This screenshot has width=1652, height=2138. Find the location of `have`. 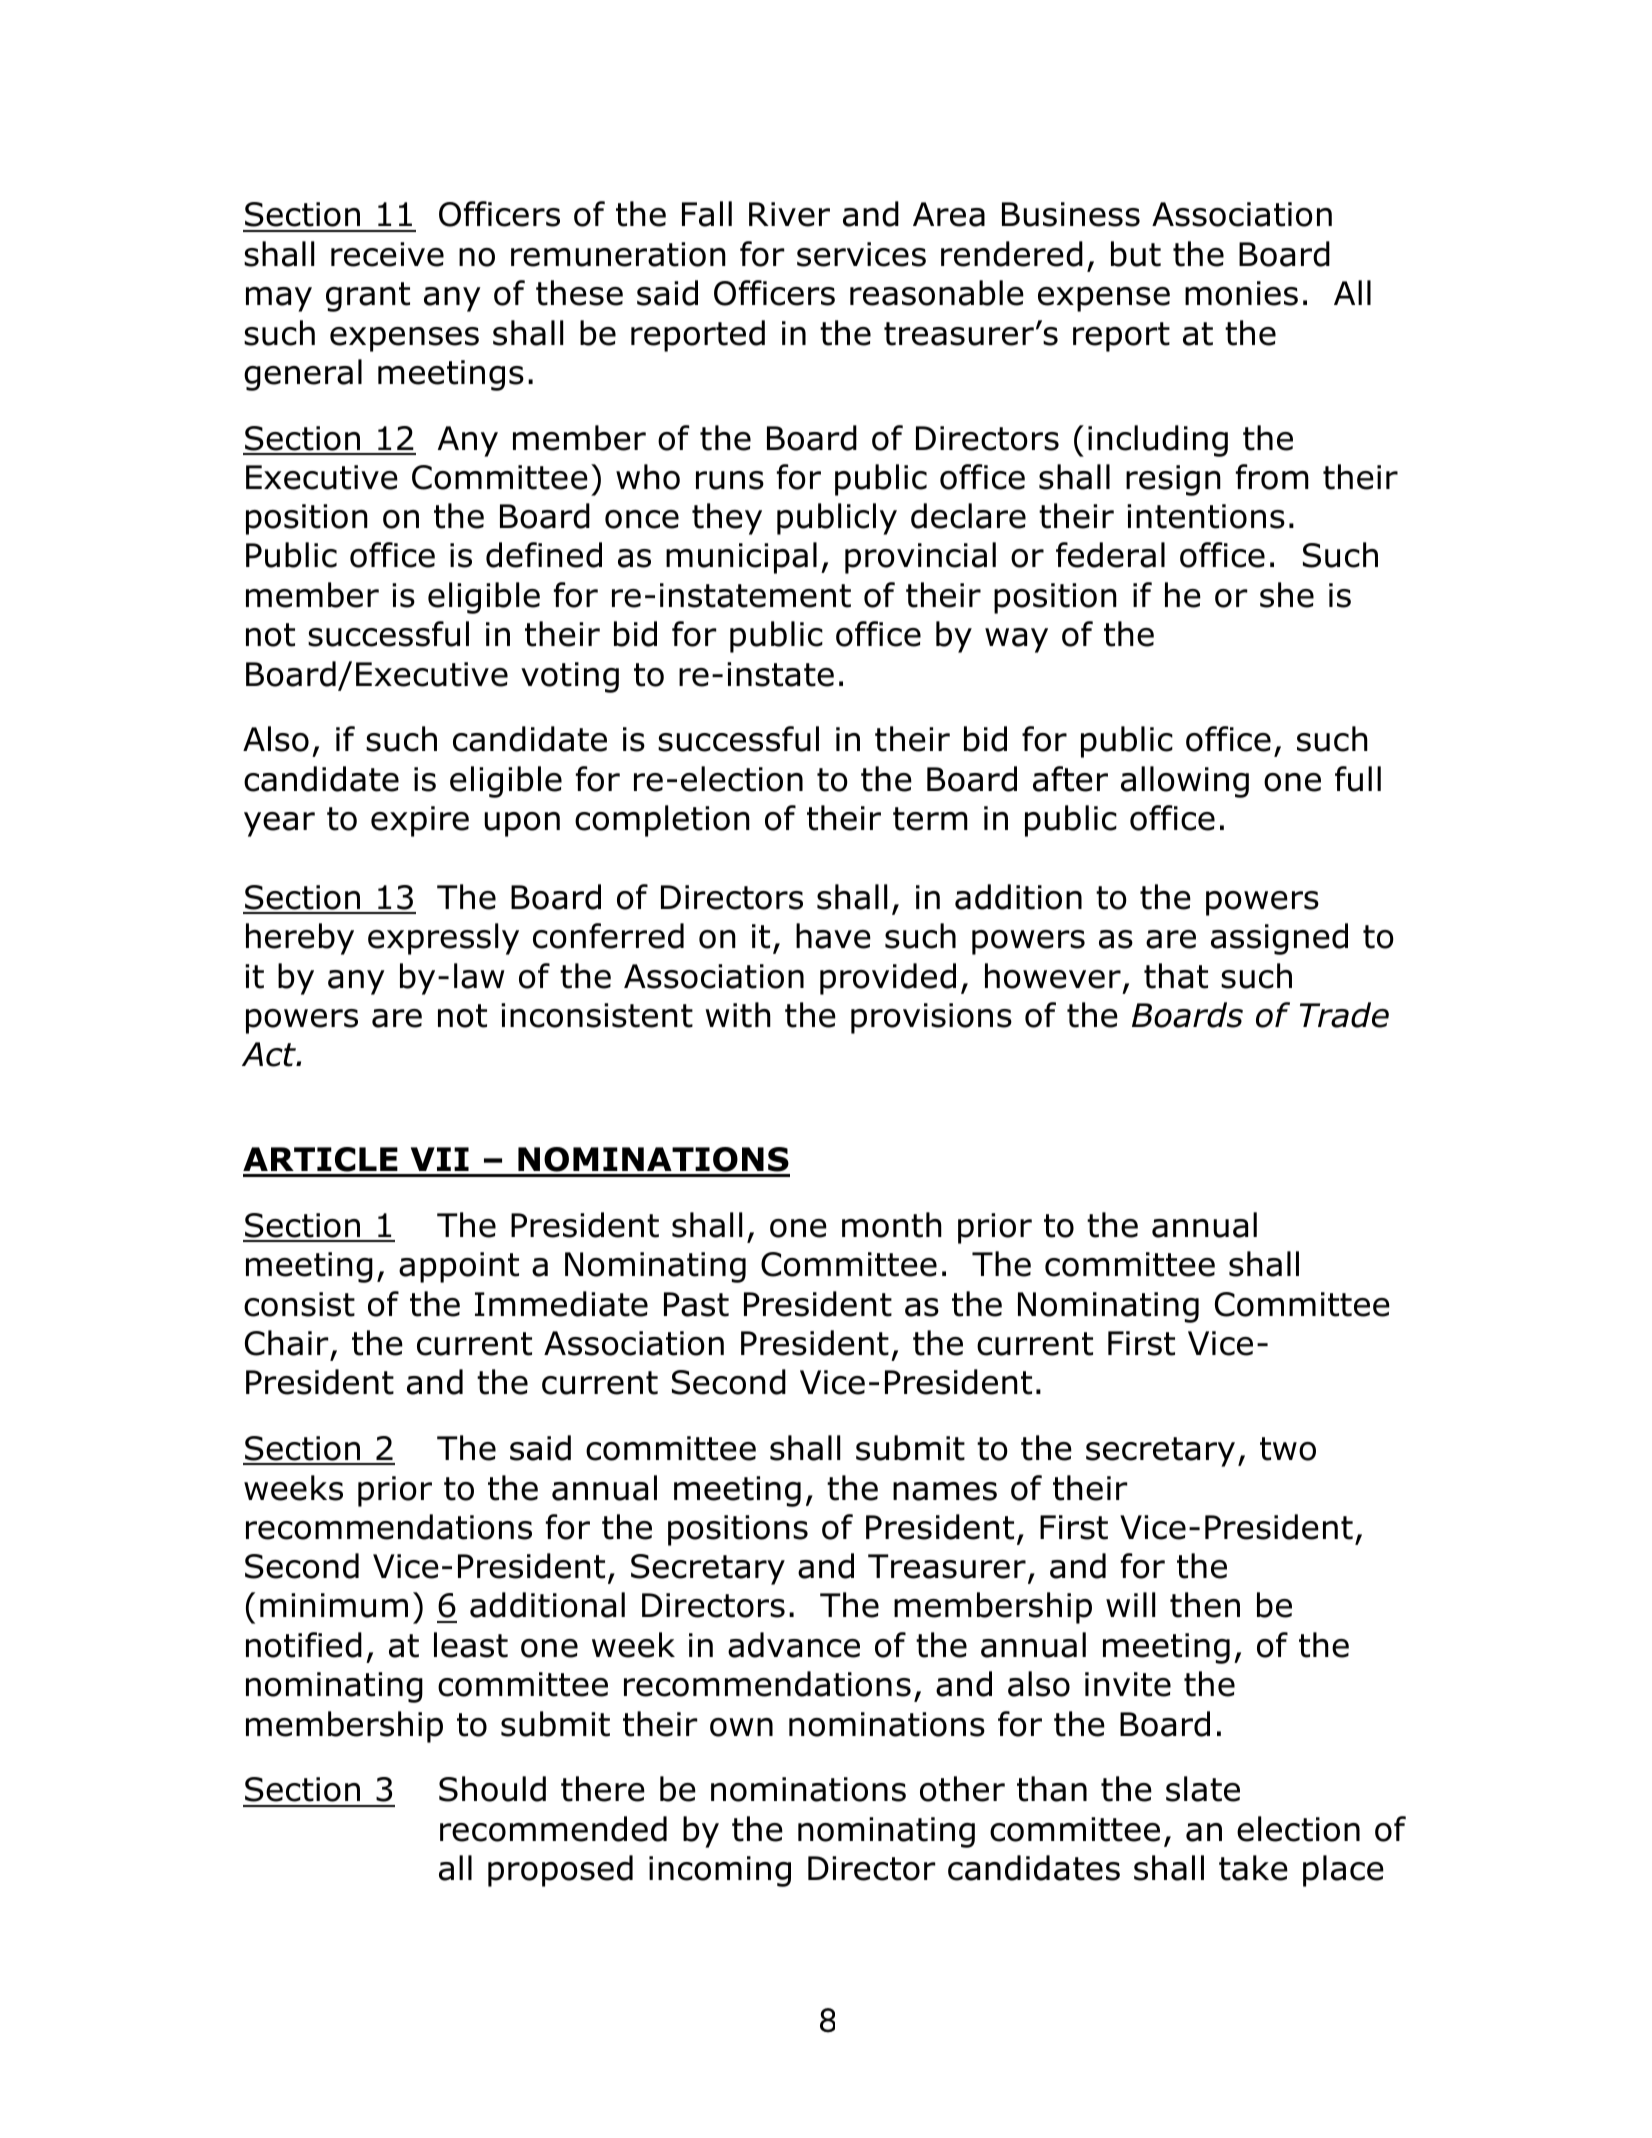

have is located at coordinates (833, 936).
